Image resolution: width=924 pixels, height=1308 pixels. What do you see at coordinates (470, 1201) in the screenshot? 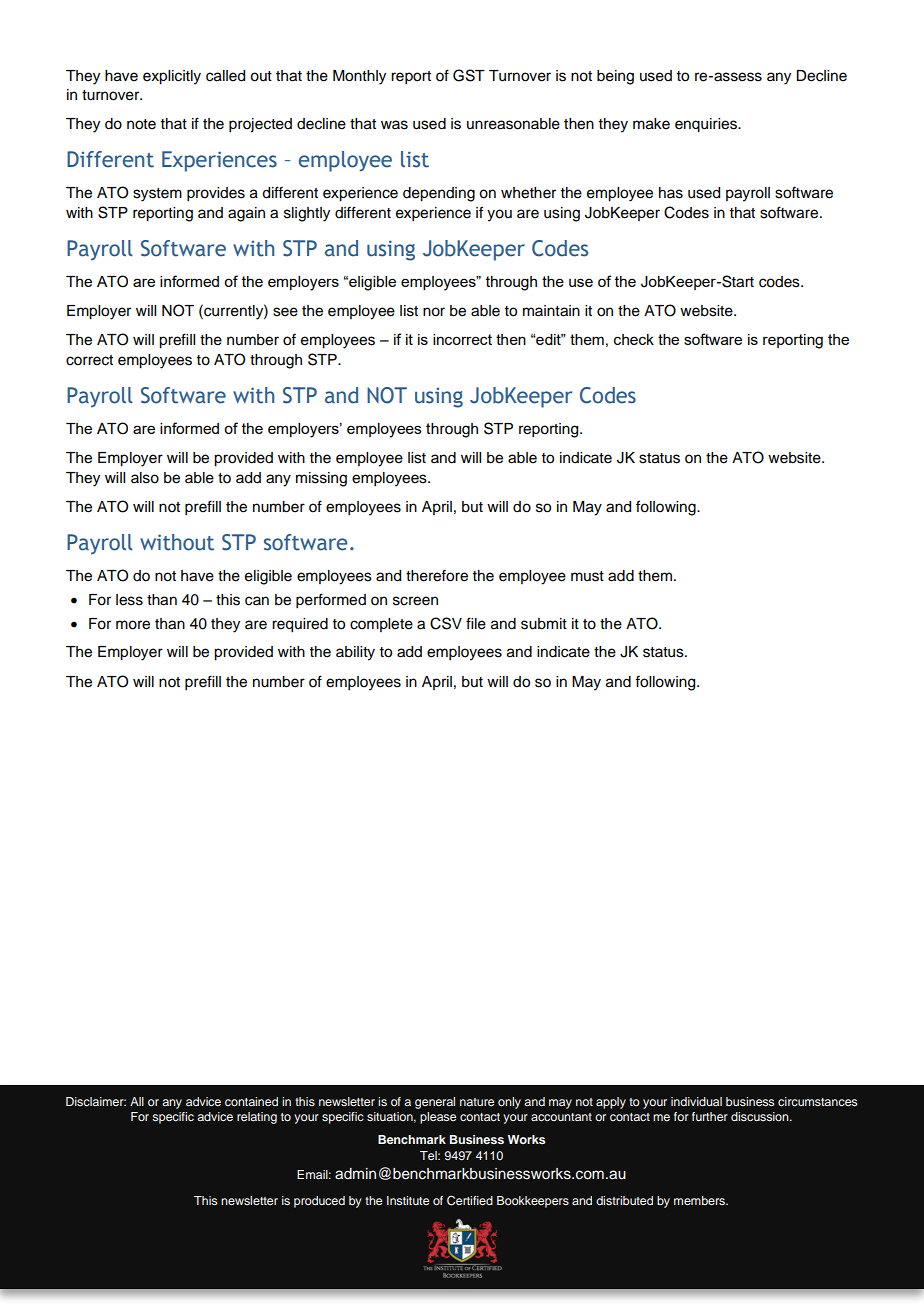
I see `Certified` at bounding box center [470, 1201].
